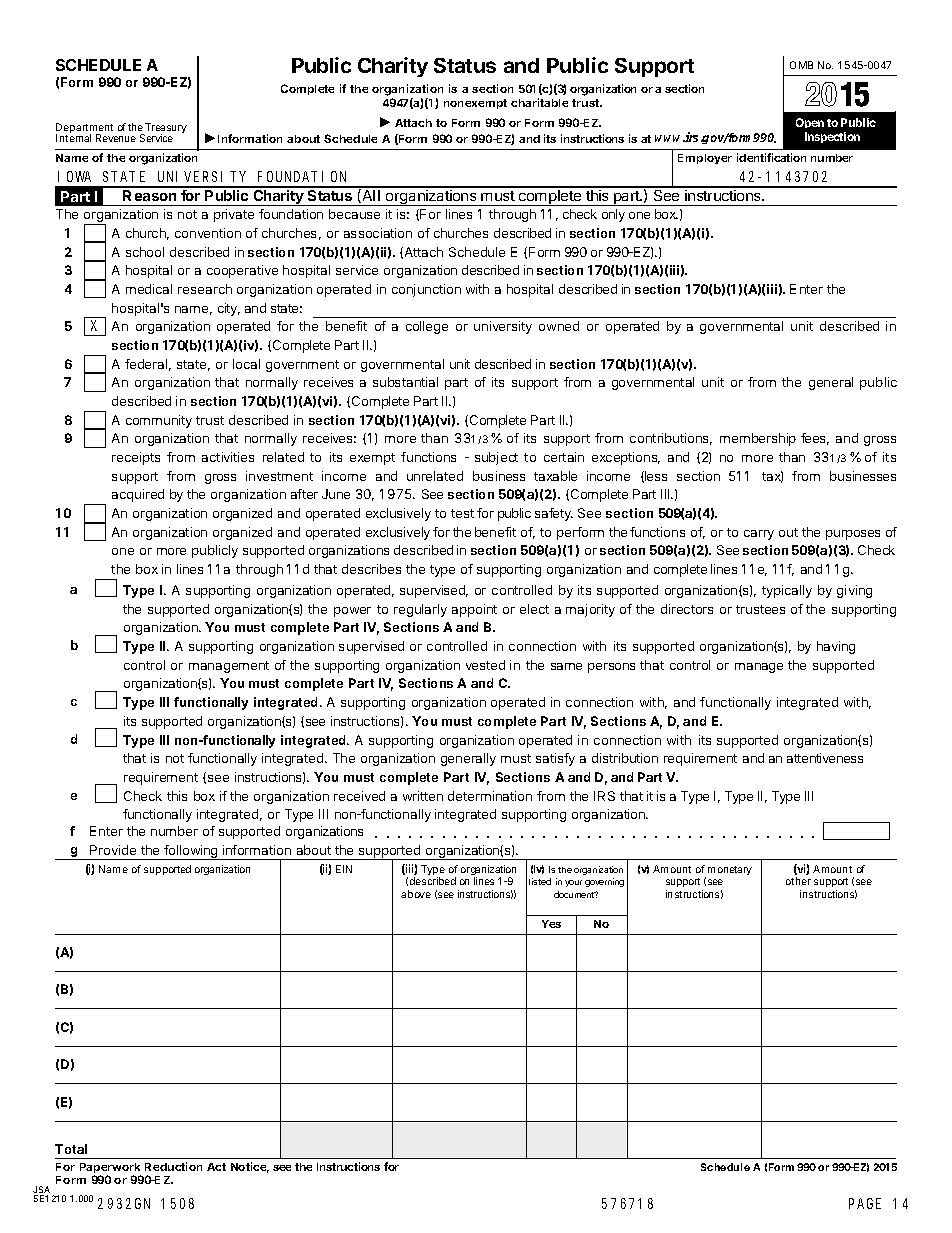 The width and height of the page is (952, 1233). I want to click on Provide, so click(113, 850).
